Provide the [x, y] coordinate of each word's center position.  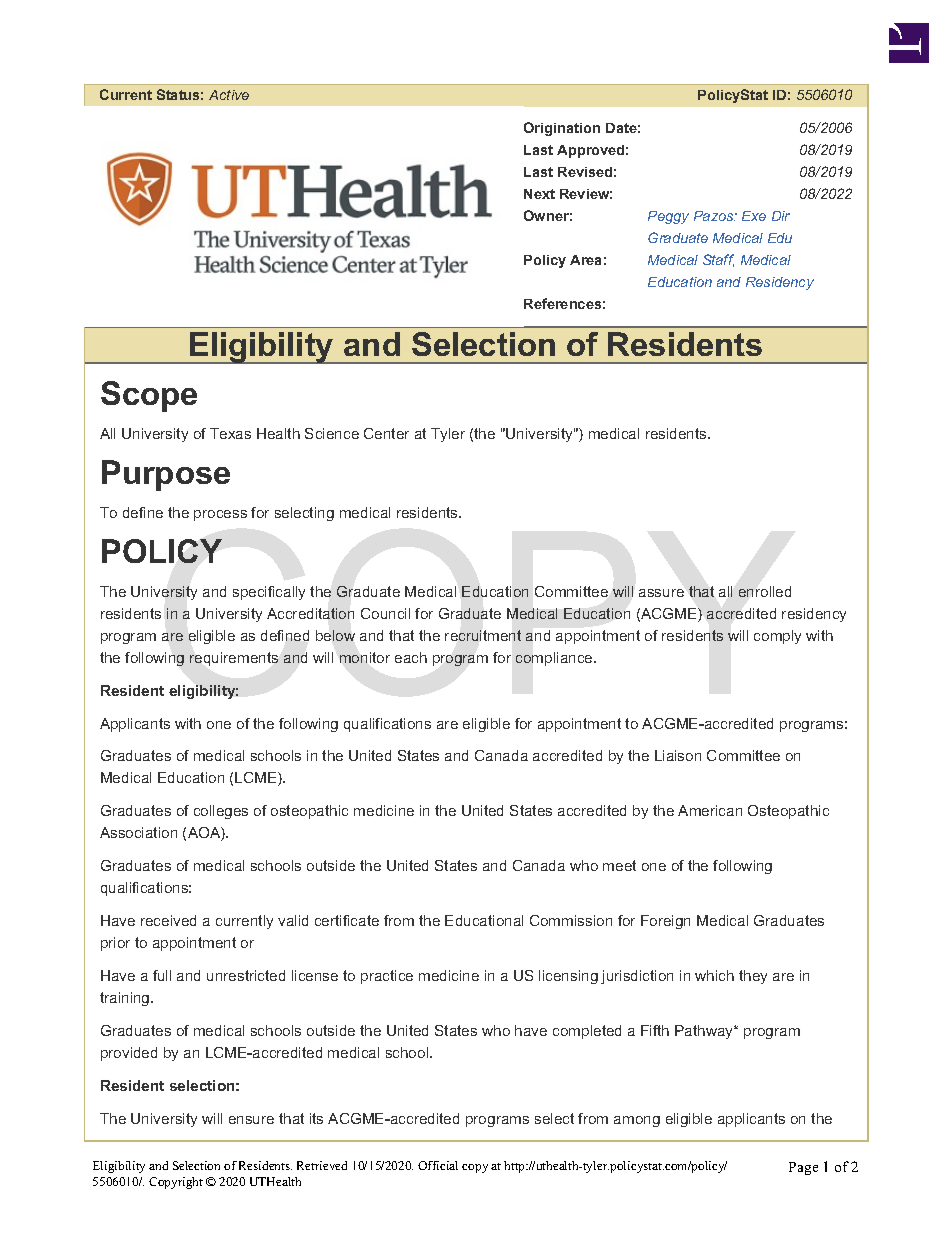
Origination [562, 129]
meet [619, 865]
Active [229, 95]
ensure [251, 1120]
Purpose [166, 475]
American [710, 810]
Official [438, 1165]
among [637, 1121]
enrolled [765, 591]
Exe [754, 216]
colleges [221, 812]
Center [386, 433]
